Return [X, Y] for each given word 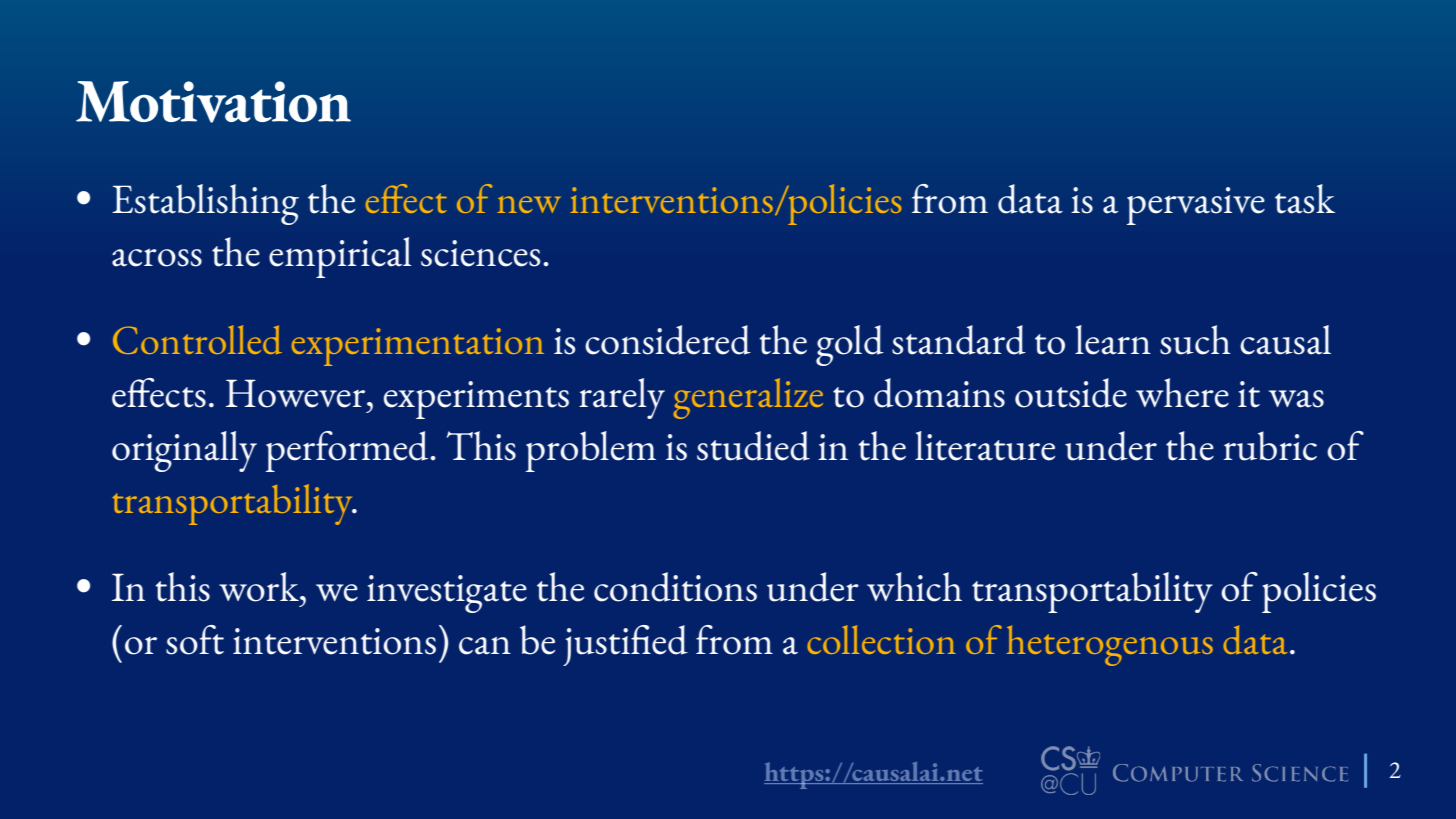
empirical [340, 257]
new [529, 204]
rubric [1270, 446]
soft [195, 640]
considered [668, 340]
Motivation [213, 102]
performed [348, 451]
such [1195, 340]
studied [753, 446]
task [1305, 199]
